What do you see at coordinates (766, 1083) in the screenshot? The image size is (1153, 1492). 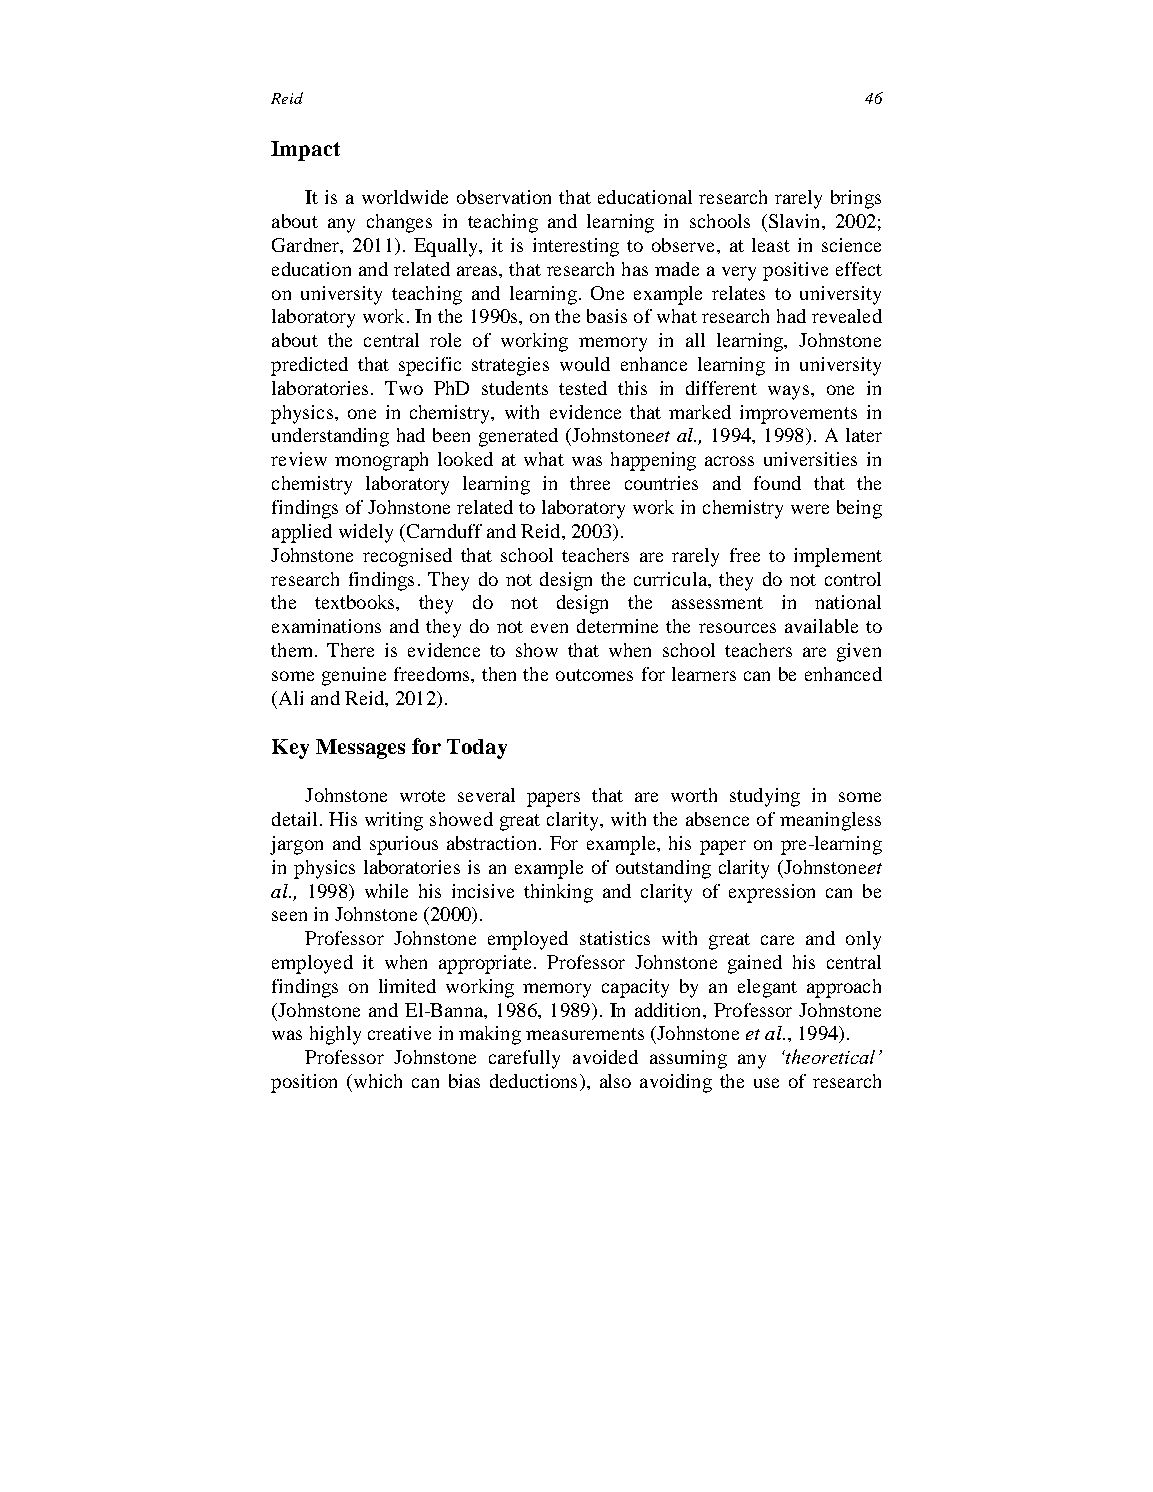 I see `use` at bounding box center [766, 1083].
